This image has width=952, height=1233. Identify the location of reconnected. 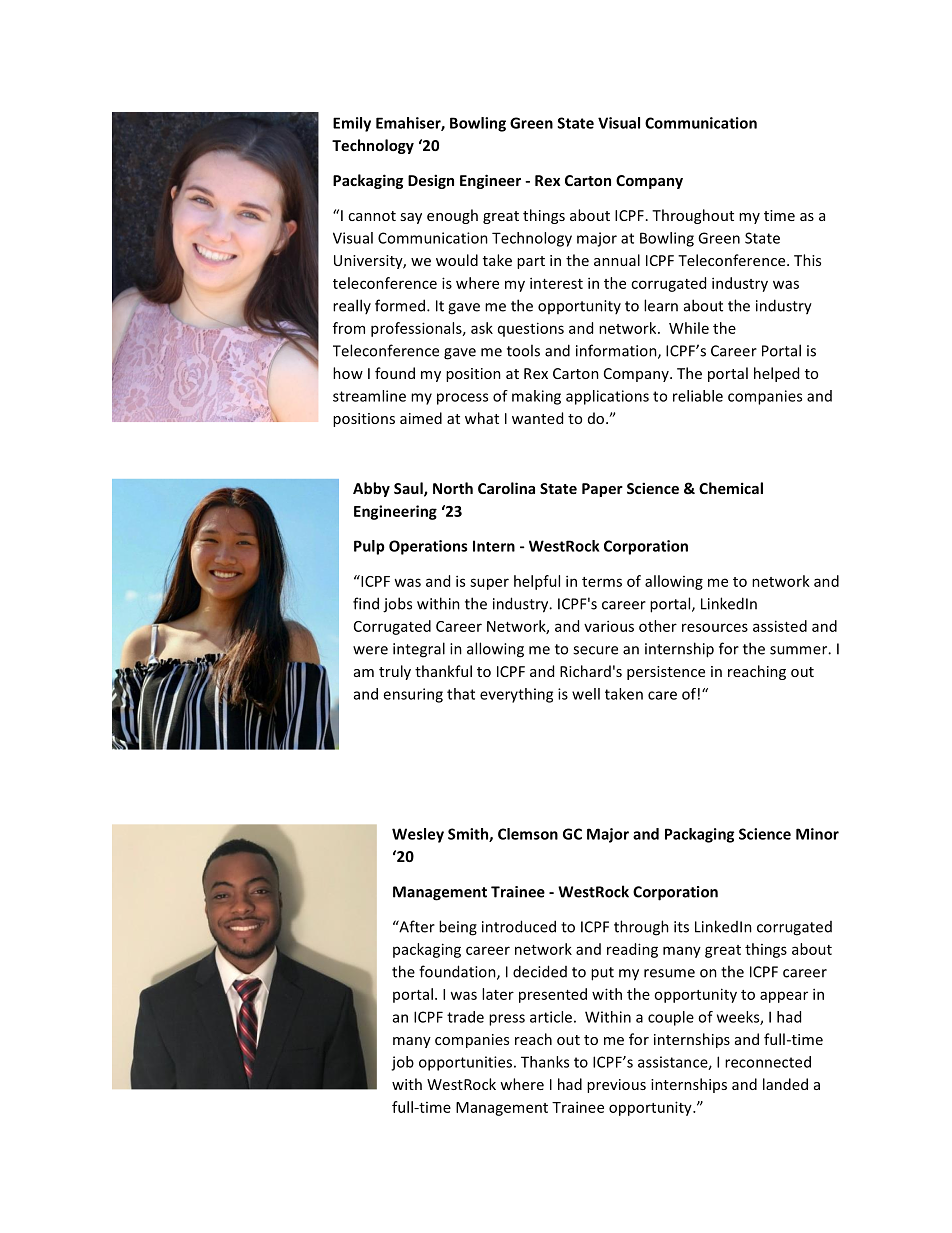
(768, 1062).
